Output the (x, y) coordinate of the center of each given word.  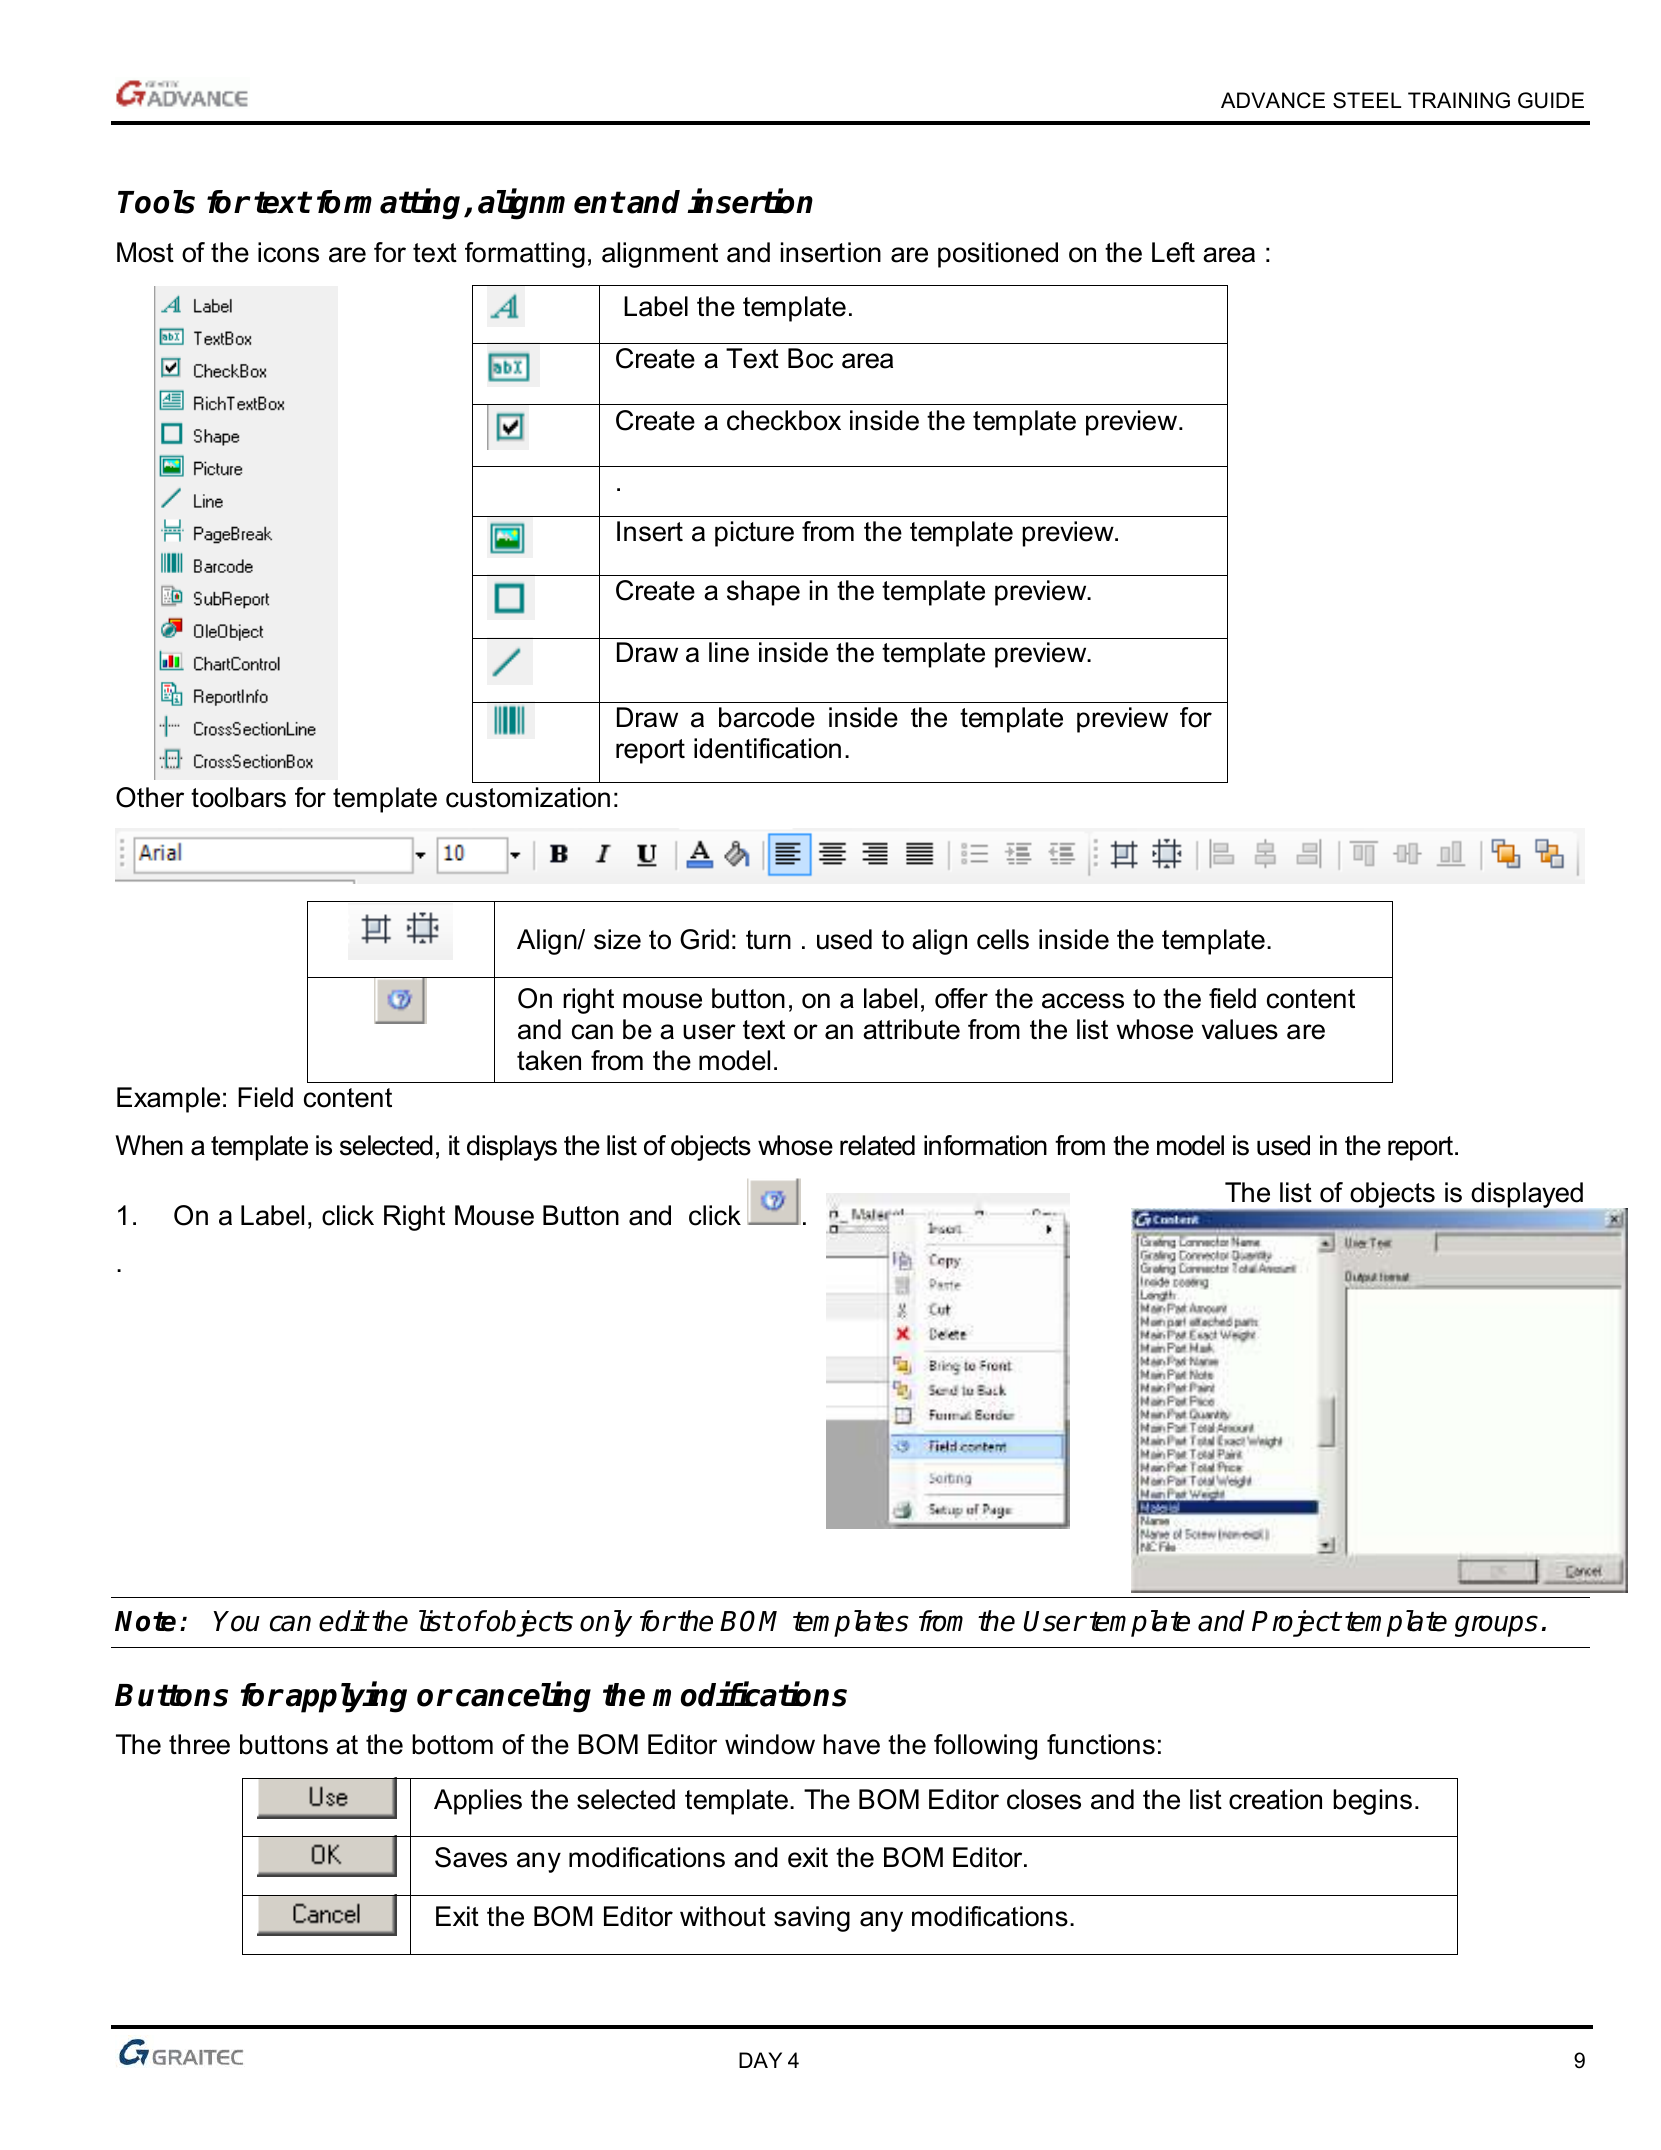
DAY (760, 2060)
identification (767, 748)
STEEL (1367, 100)
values (1240, 1029)
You (236, 1621)
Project (1296, 1623)
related (877, 1145)
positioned (998, 255)
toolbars (238, 797)
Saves (471, 1857)
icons (288, 252)
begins (1372, 1802)
